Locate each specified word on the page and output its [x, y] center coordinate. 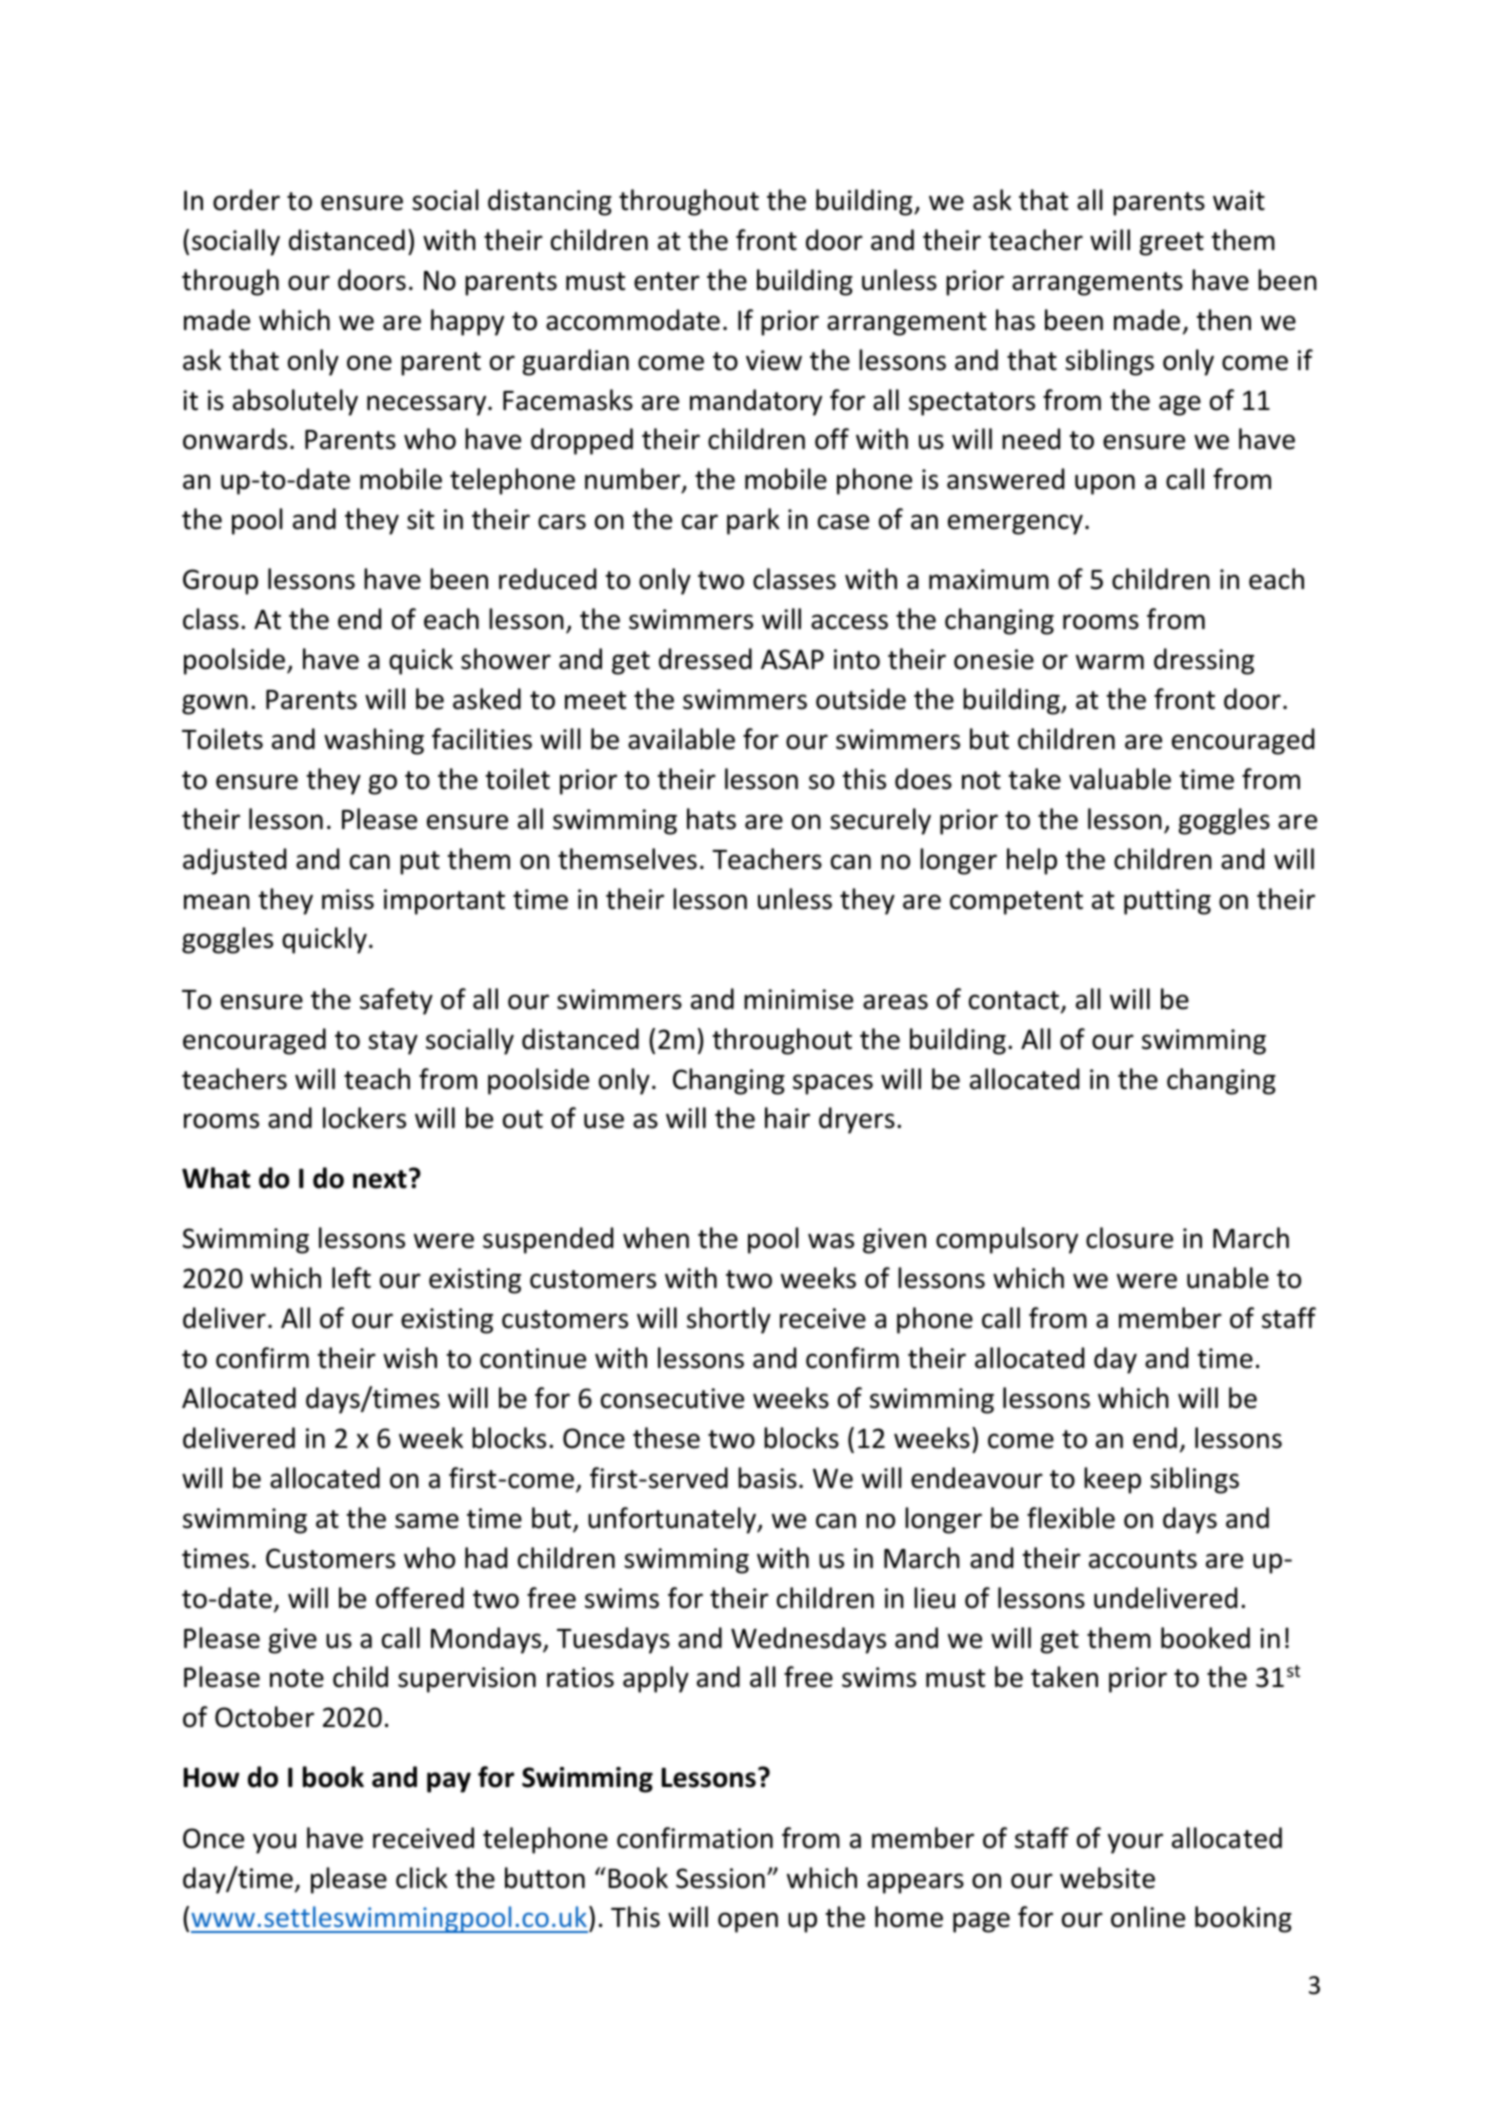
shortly [729, 1320]
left [351, 1278]
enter [667, 281]
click [422, 1878]
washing [374, 741]
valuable [1120, 779]
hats [711, 819]
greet [1172, 244]
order [246, 200]
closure [1129, 1238]
